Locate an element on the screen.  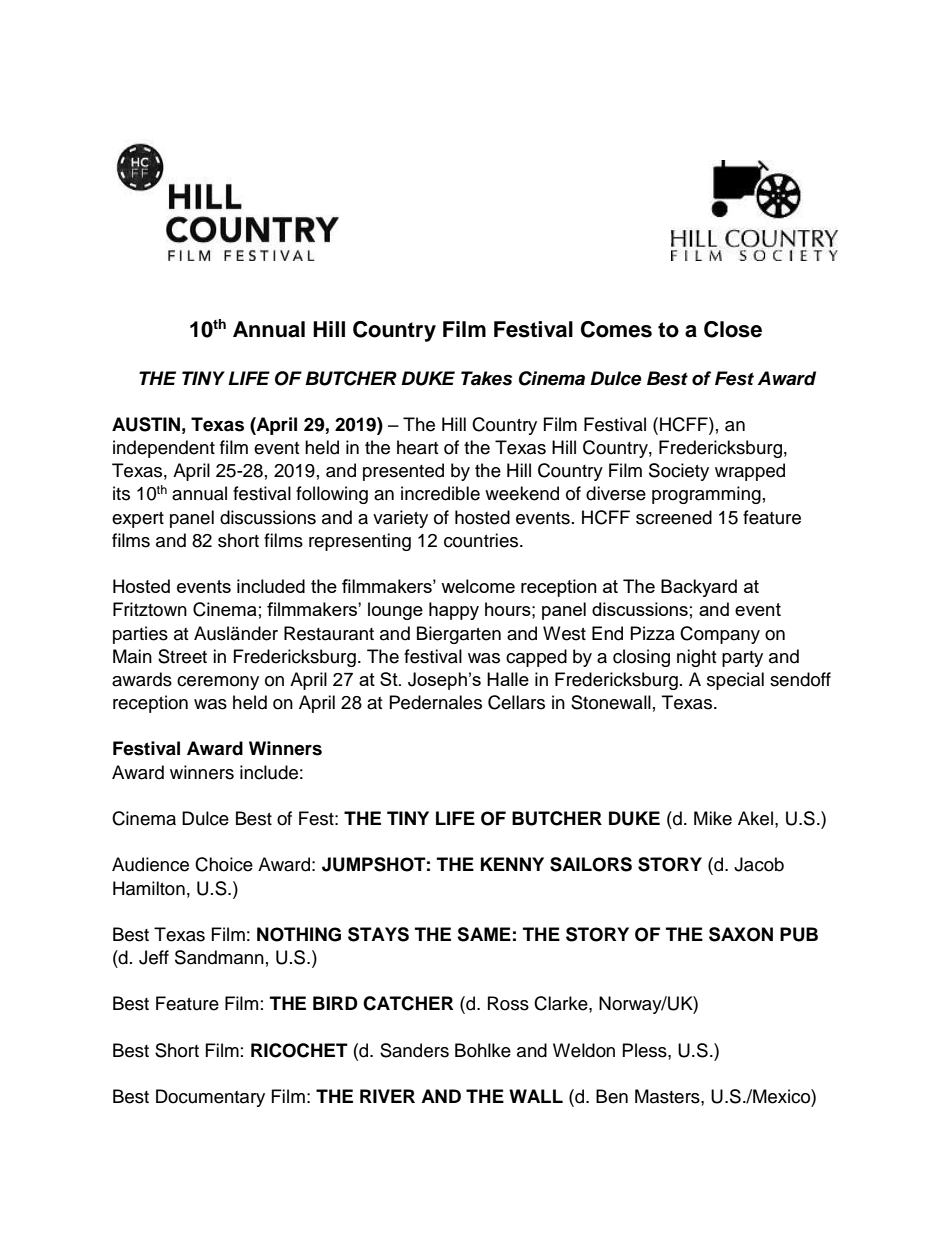
ceremony is located at coordinates (218, 683).
